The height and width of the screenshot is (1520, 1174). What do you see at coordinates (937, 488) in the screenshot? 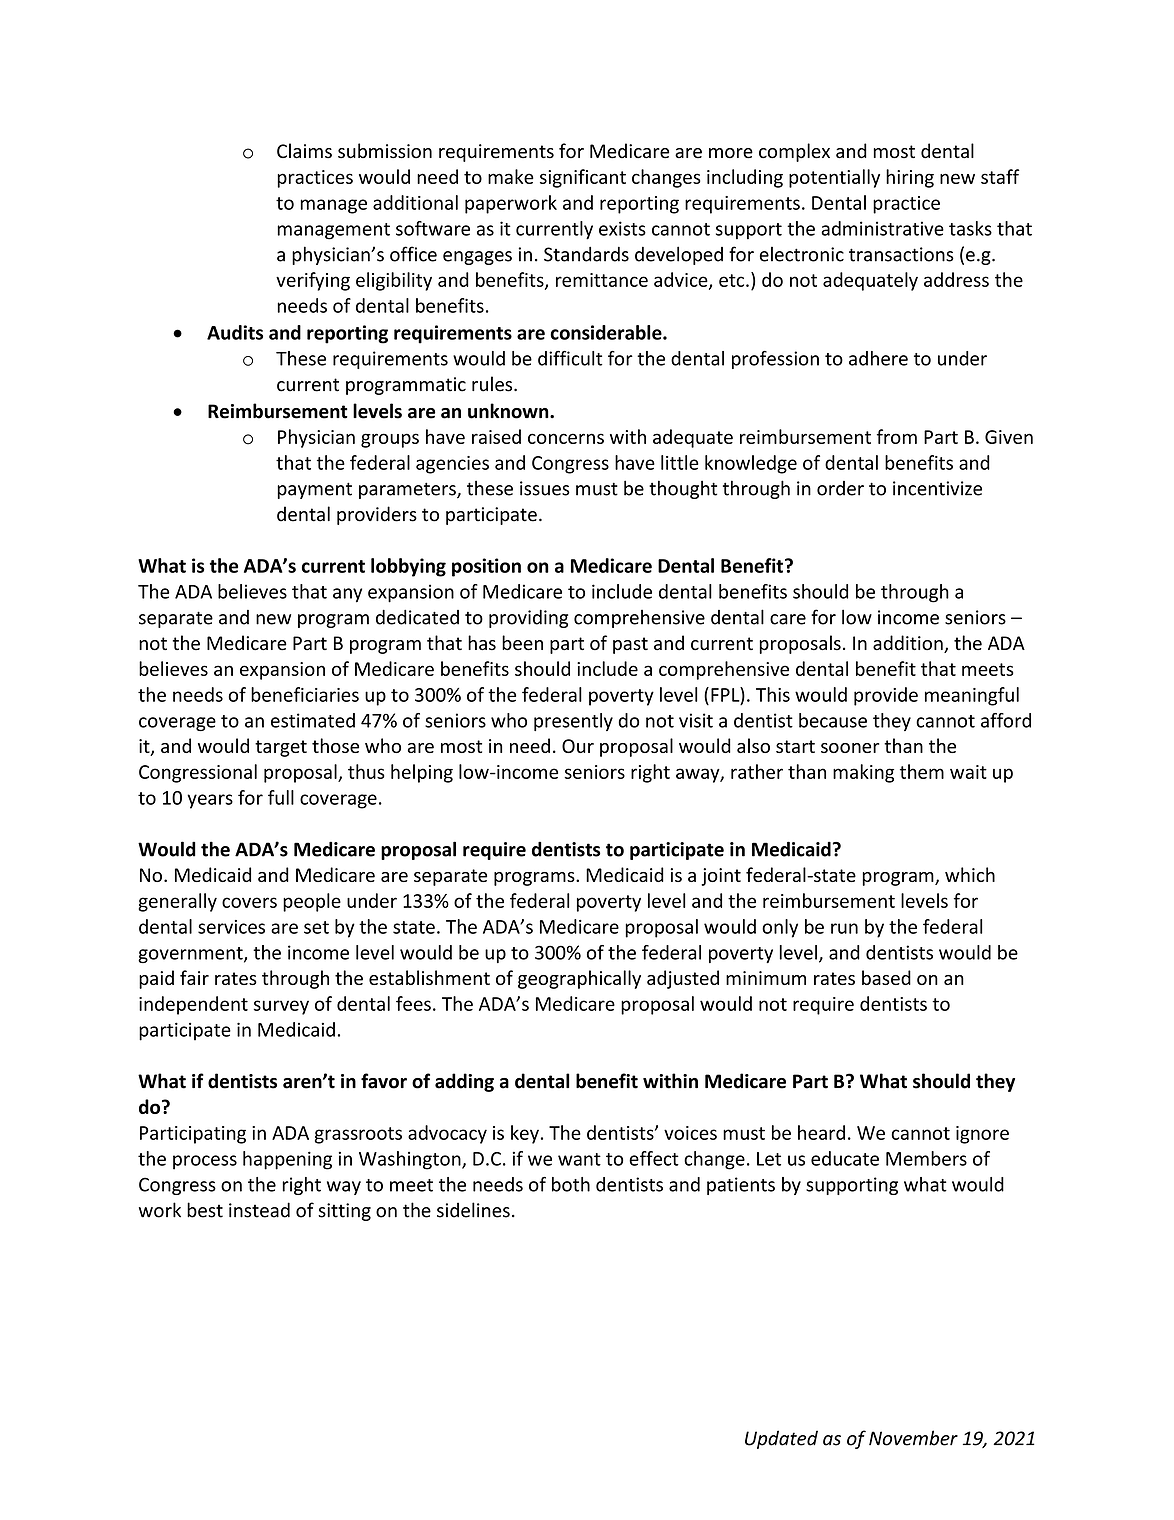
I see `incentivize` at bounding box center [937, 488].
